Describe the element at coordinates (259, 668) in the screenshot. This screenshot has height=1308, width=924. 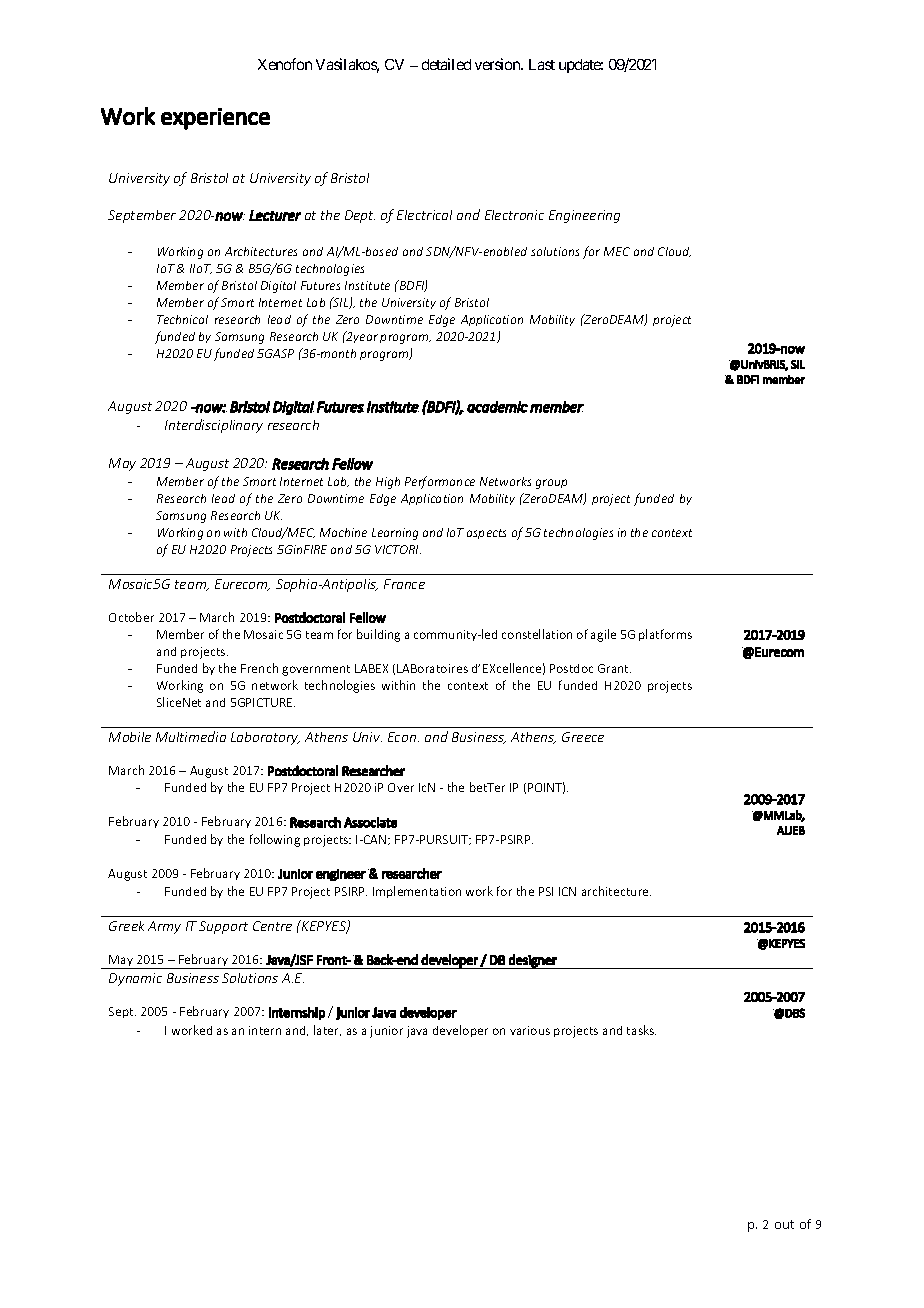
I see `French` at that location.
